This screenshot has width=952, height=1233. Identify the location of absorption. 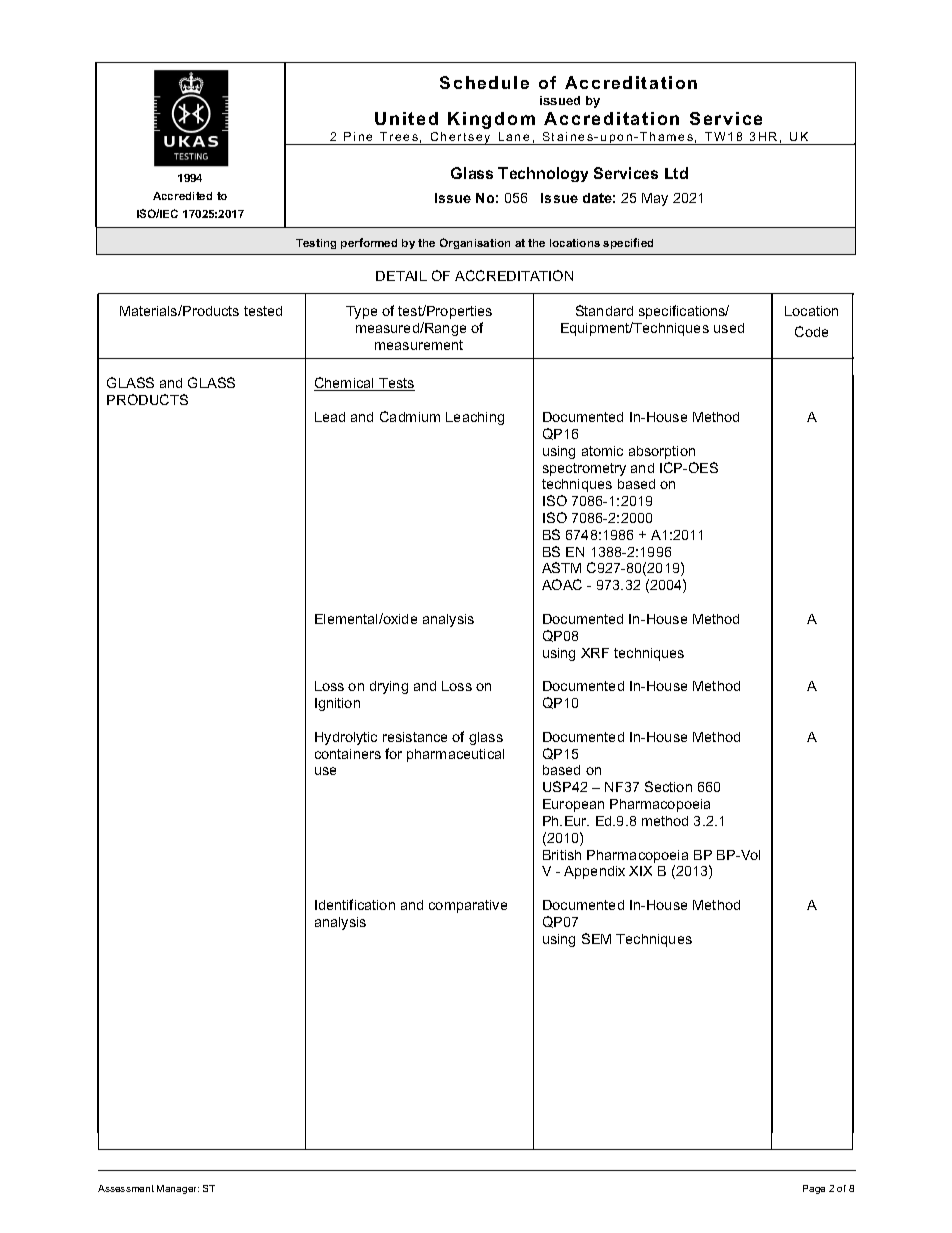
(662, 452).
